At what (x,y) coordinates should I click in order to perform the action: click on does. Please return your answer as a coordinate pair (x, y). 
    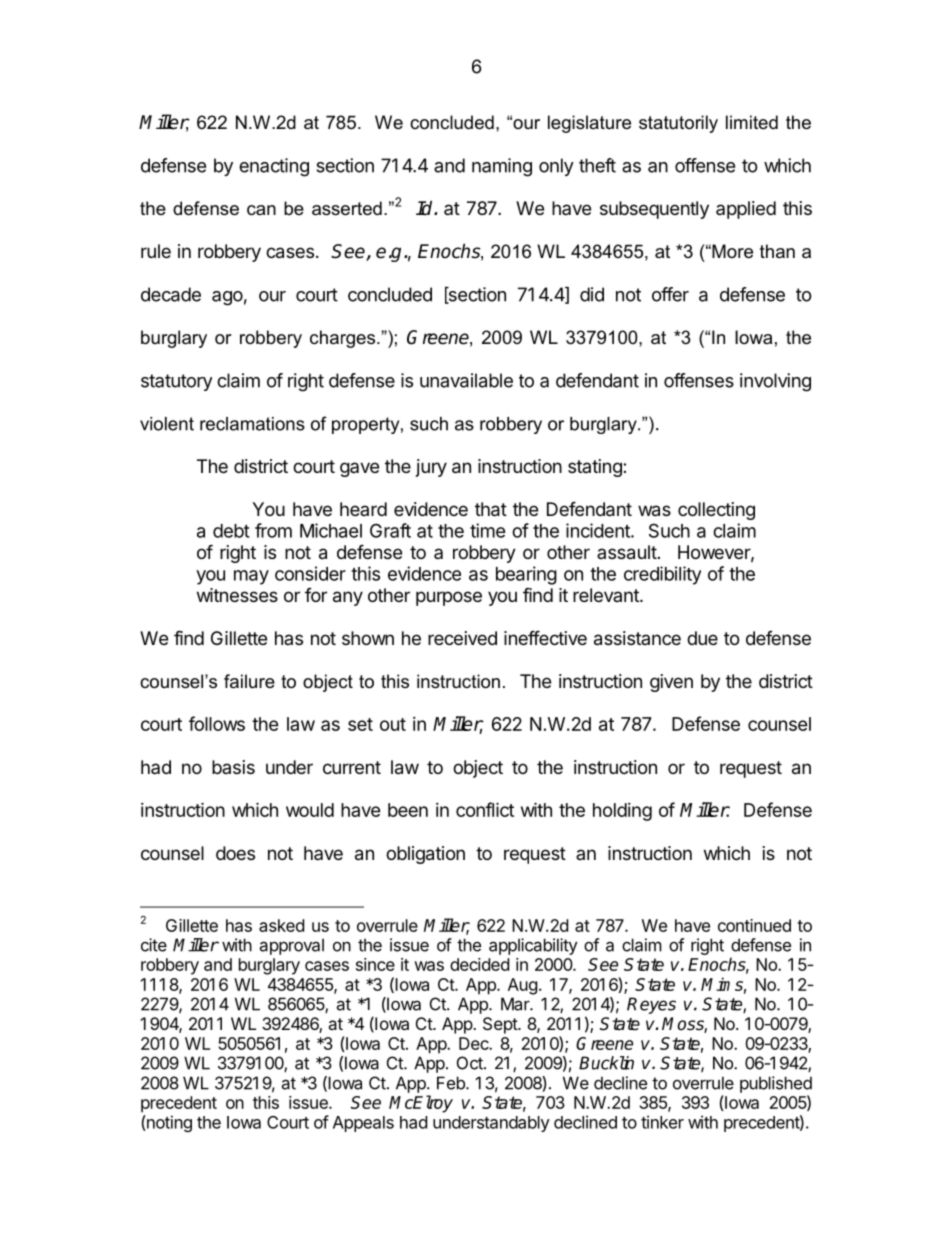
    Looking at the image, I should click on (235, 853).
